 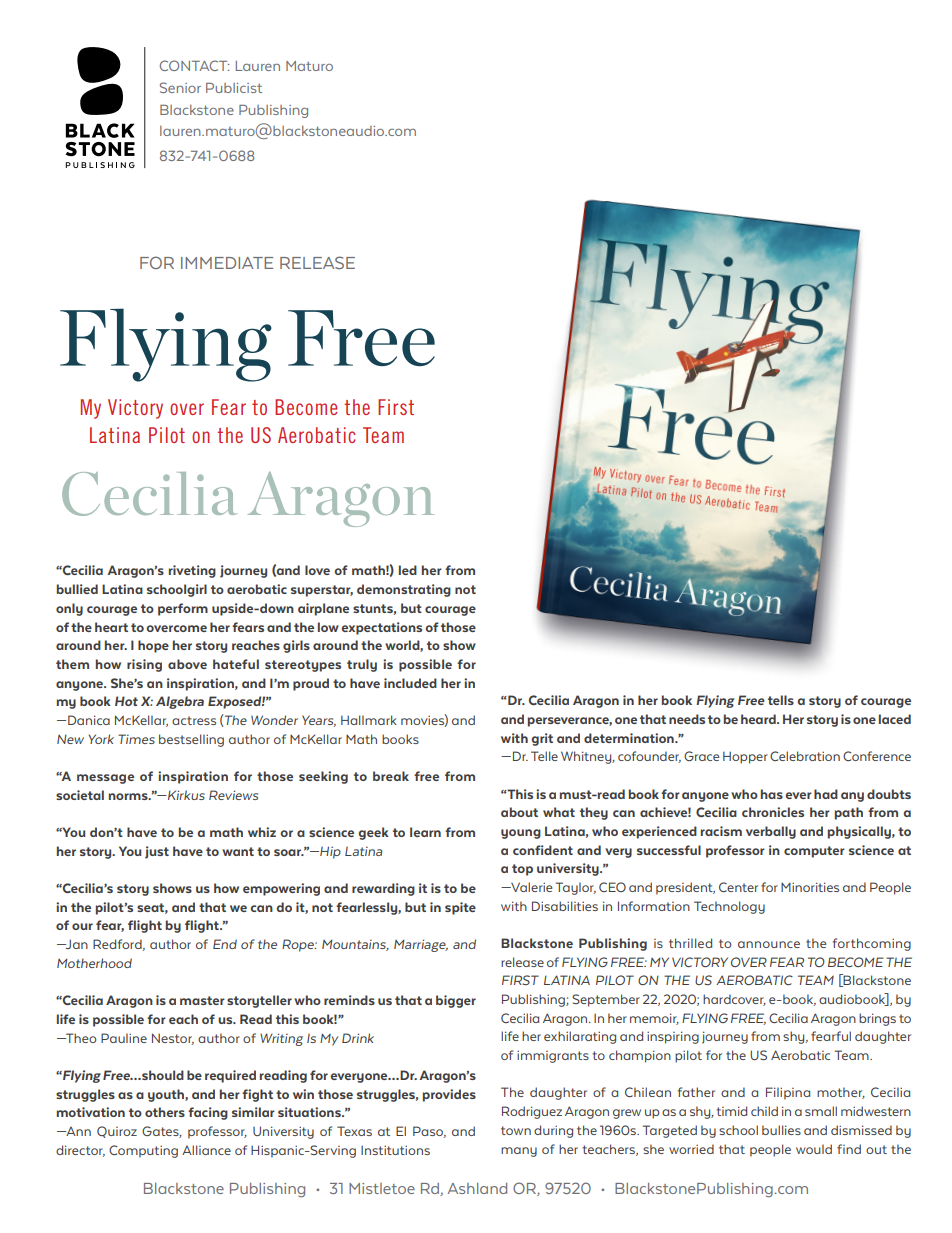 What do you see at coordinates (157, 852) in the screenshot?
I see `just` at bounding box center [157, 852].
